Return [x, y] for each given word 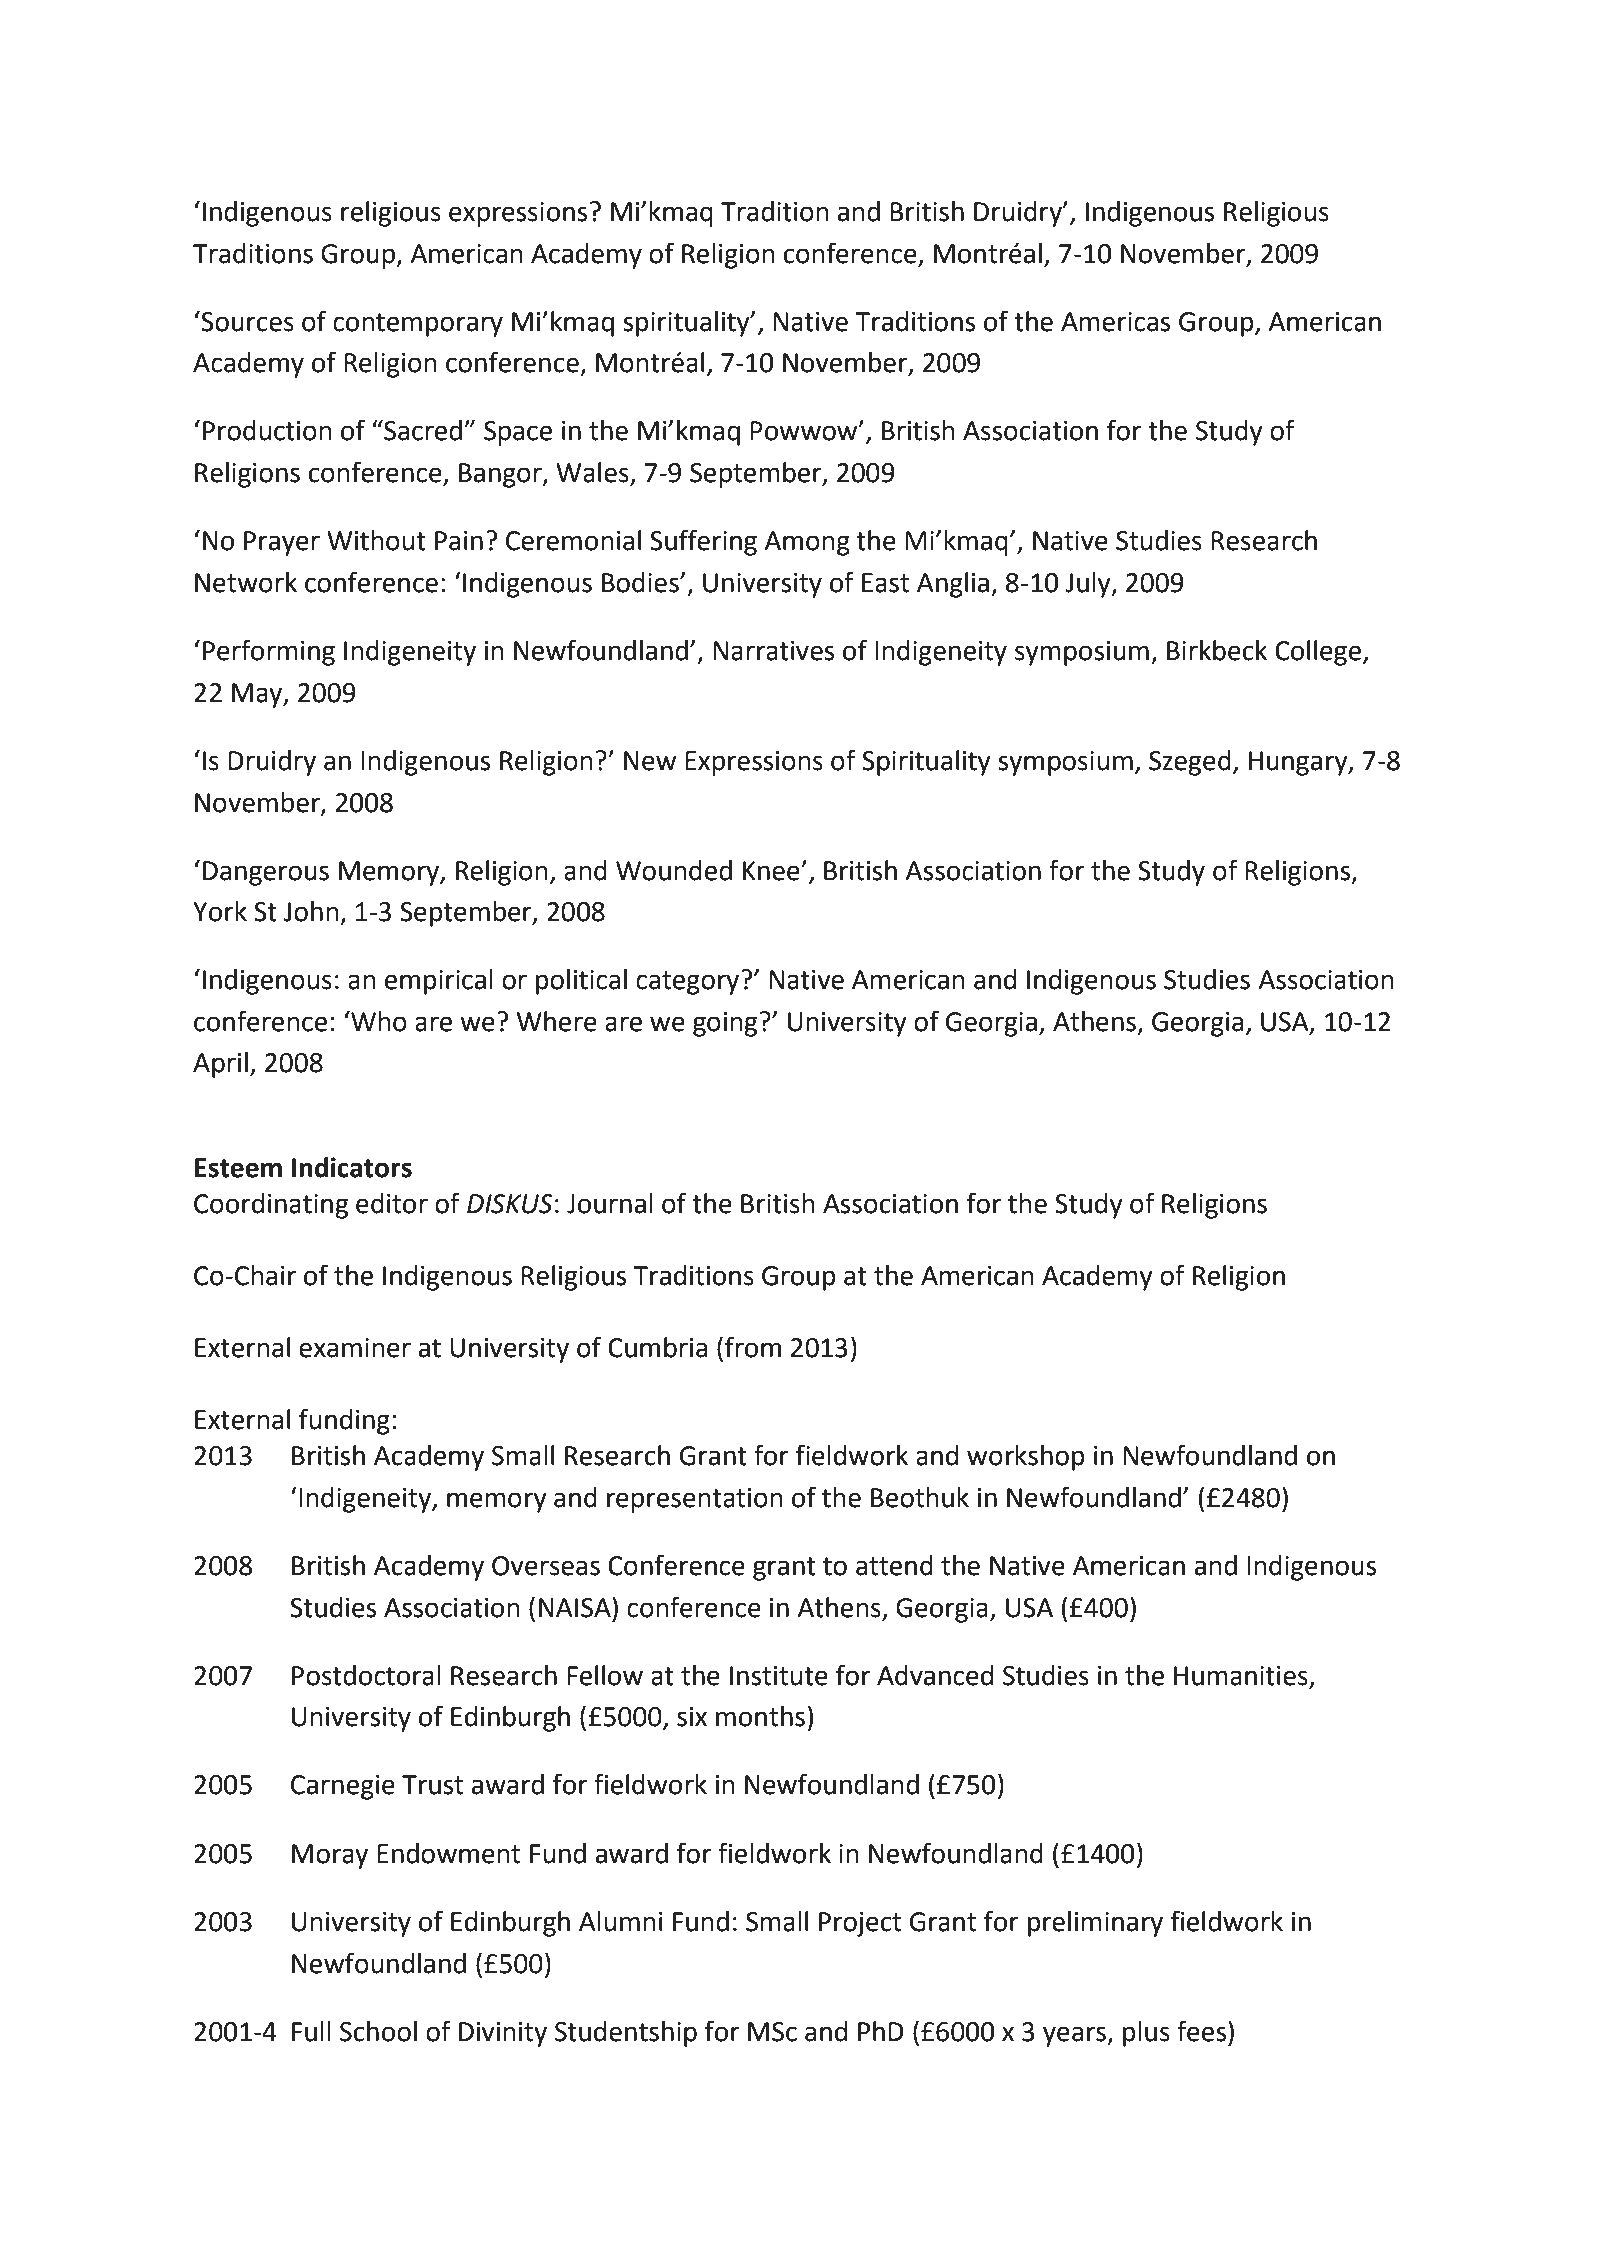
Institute [779, 1676]
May [258, 695]
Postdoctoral [366, 1675]
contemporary [418, 325]
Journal [610, 1203]
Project [860, 1924]
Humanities [1241, 1676]
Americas [1115, 322]
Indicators [352, 1167]
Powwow [805, 431]
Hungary [1299, 763]
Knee [772, 871]
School [378, 2031]
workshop [1026, 1458]
